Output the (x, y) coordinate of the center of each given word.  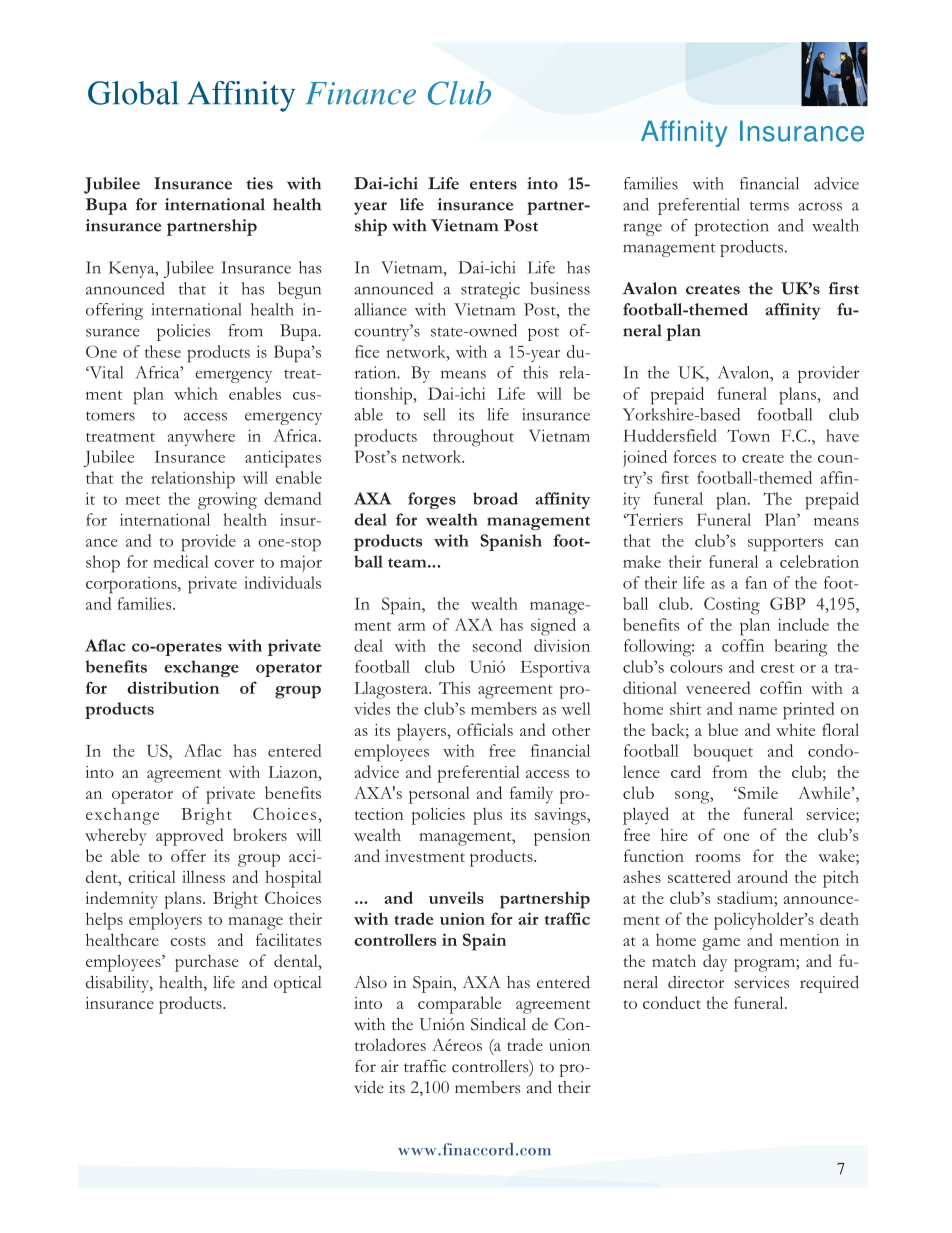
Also (370, 982)
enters (493, 185)
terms (769, 206)
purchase (207, 963)
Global (133, 93)
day (715, 963)
